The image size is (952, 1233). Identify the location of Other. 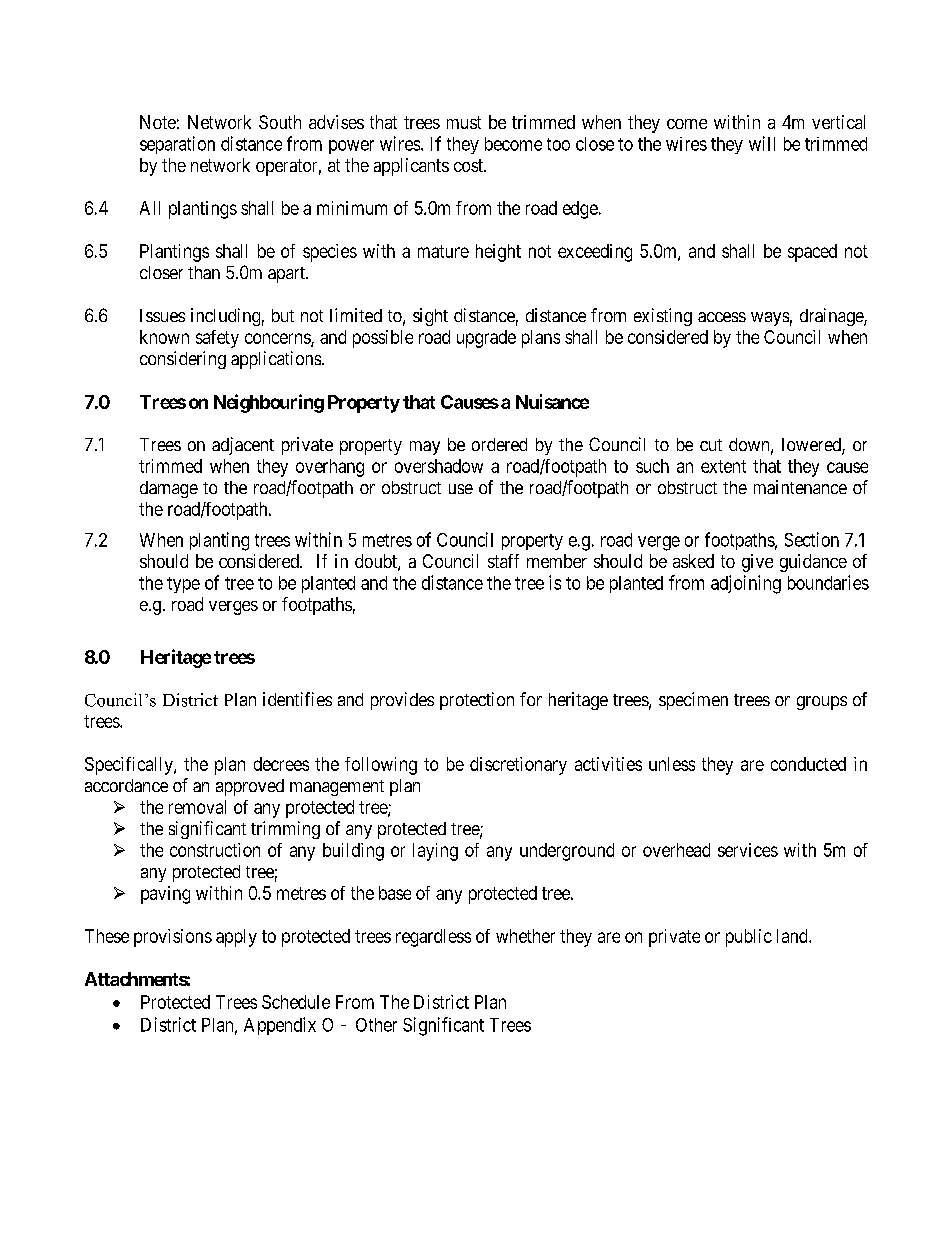
(376, 1025).
